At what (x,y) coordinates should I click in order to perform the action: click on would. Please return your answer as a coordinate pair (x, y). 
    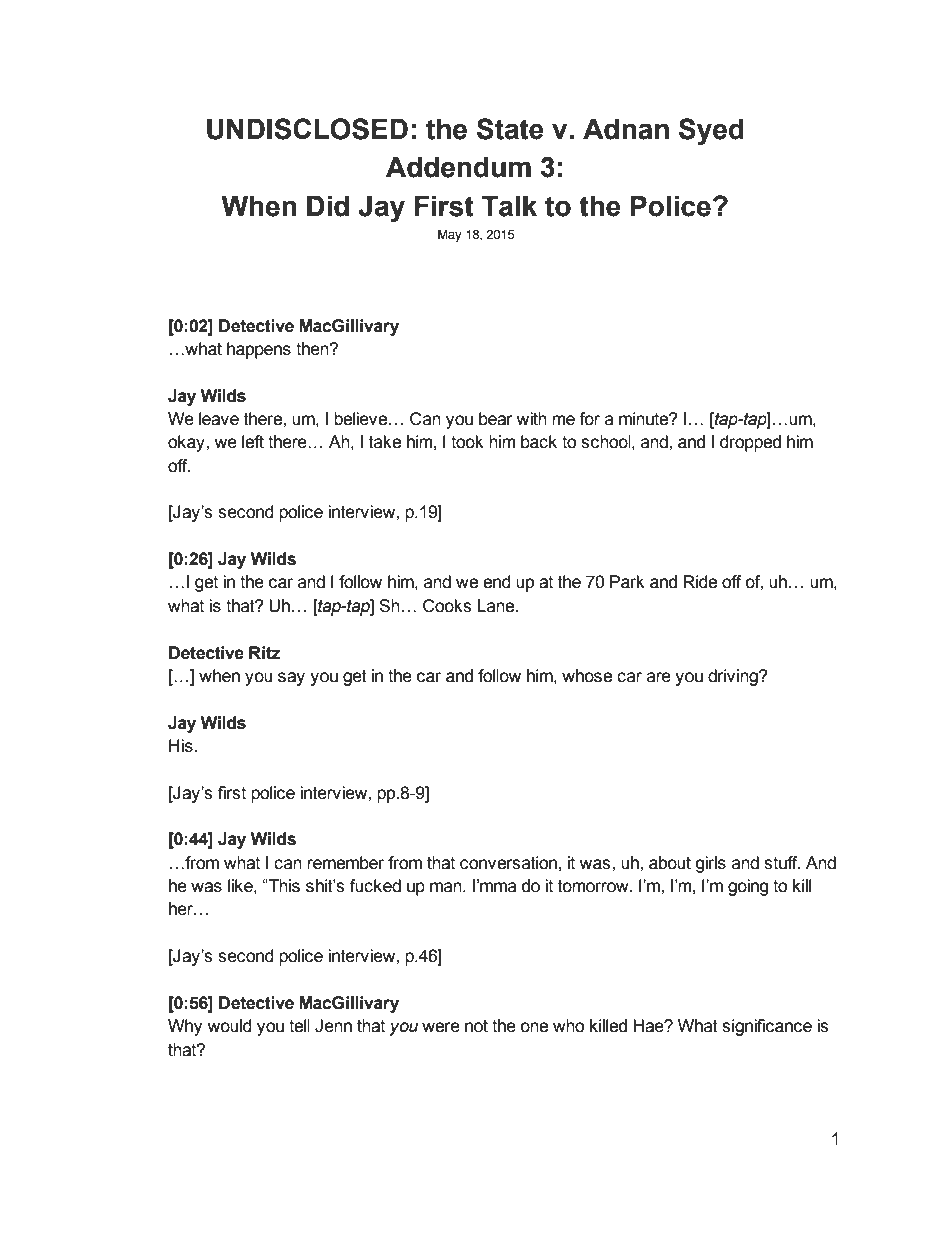
    Looking at the image, I should click on (230, 1026).
